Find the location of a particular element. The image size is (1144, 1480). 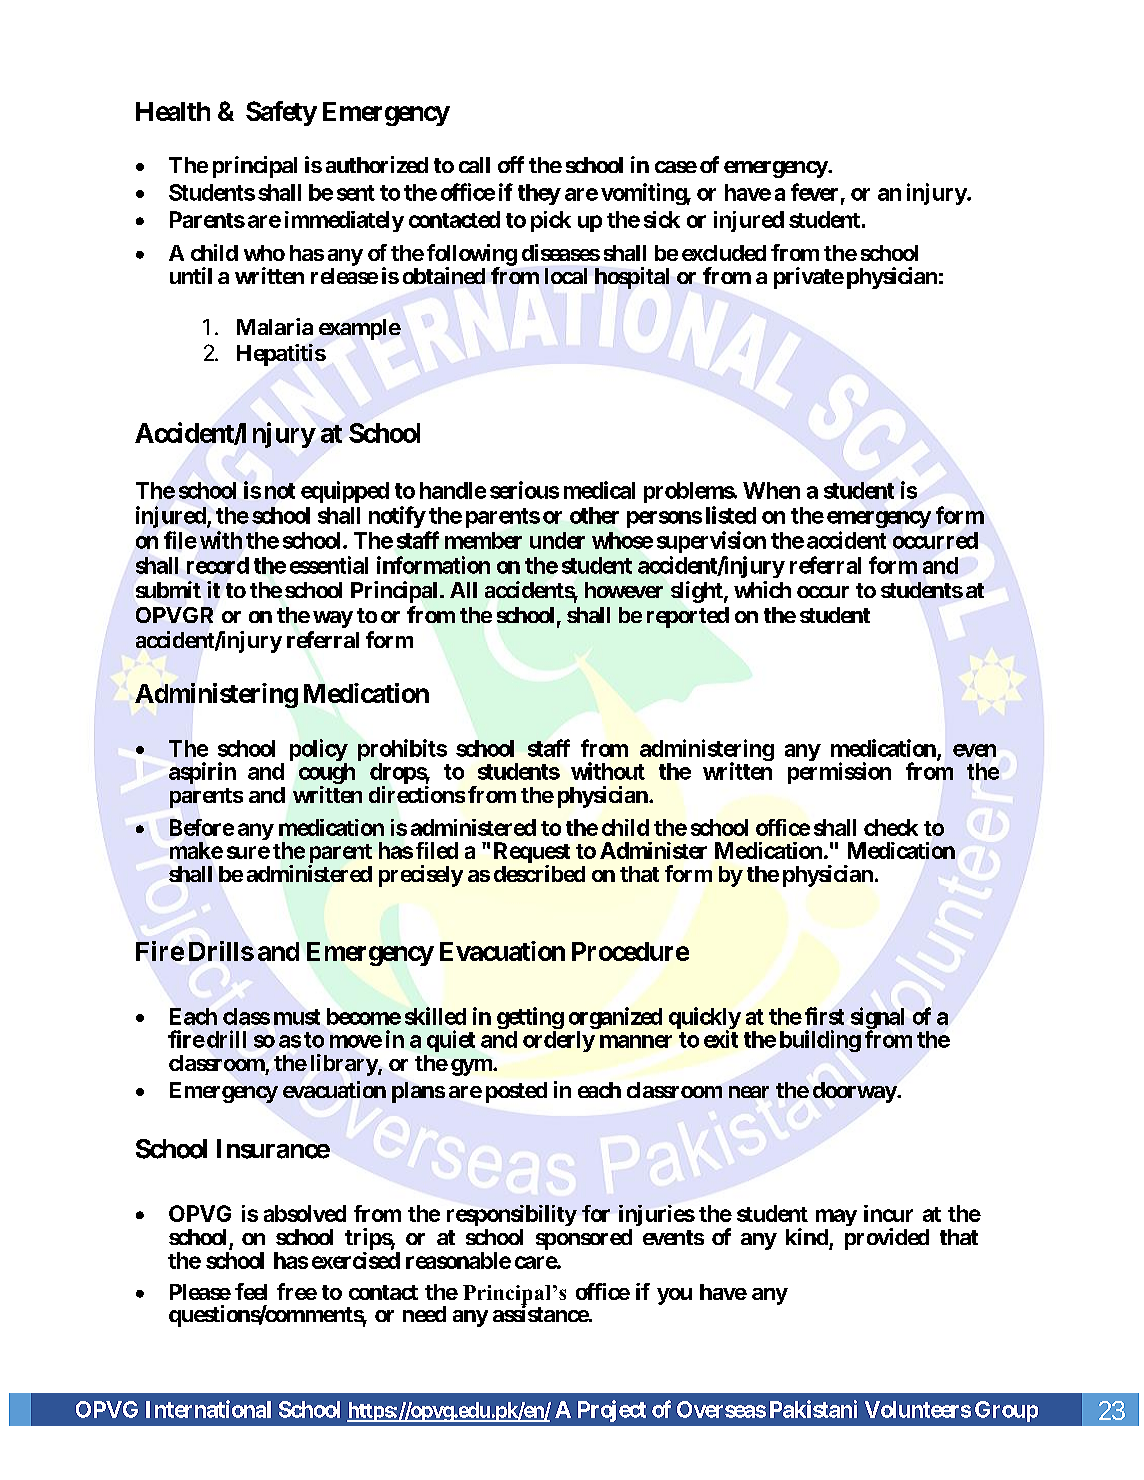

medical is located at coordinates (599, 490).
